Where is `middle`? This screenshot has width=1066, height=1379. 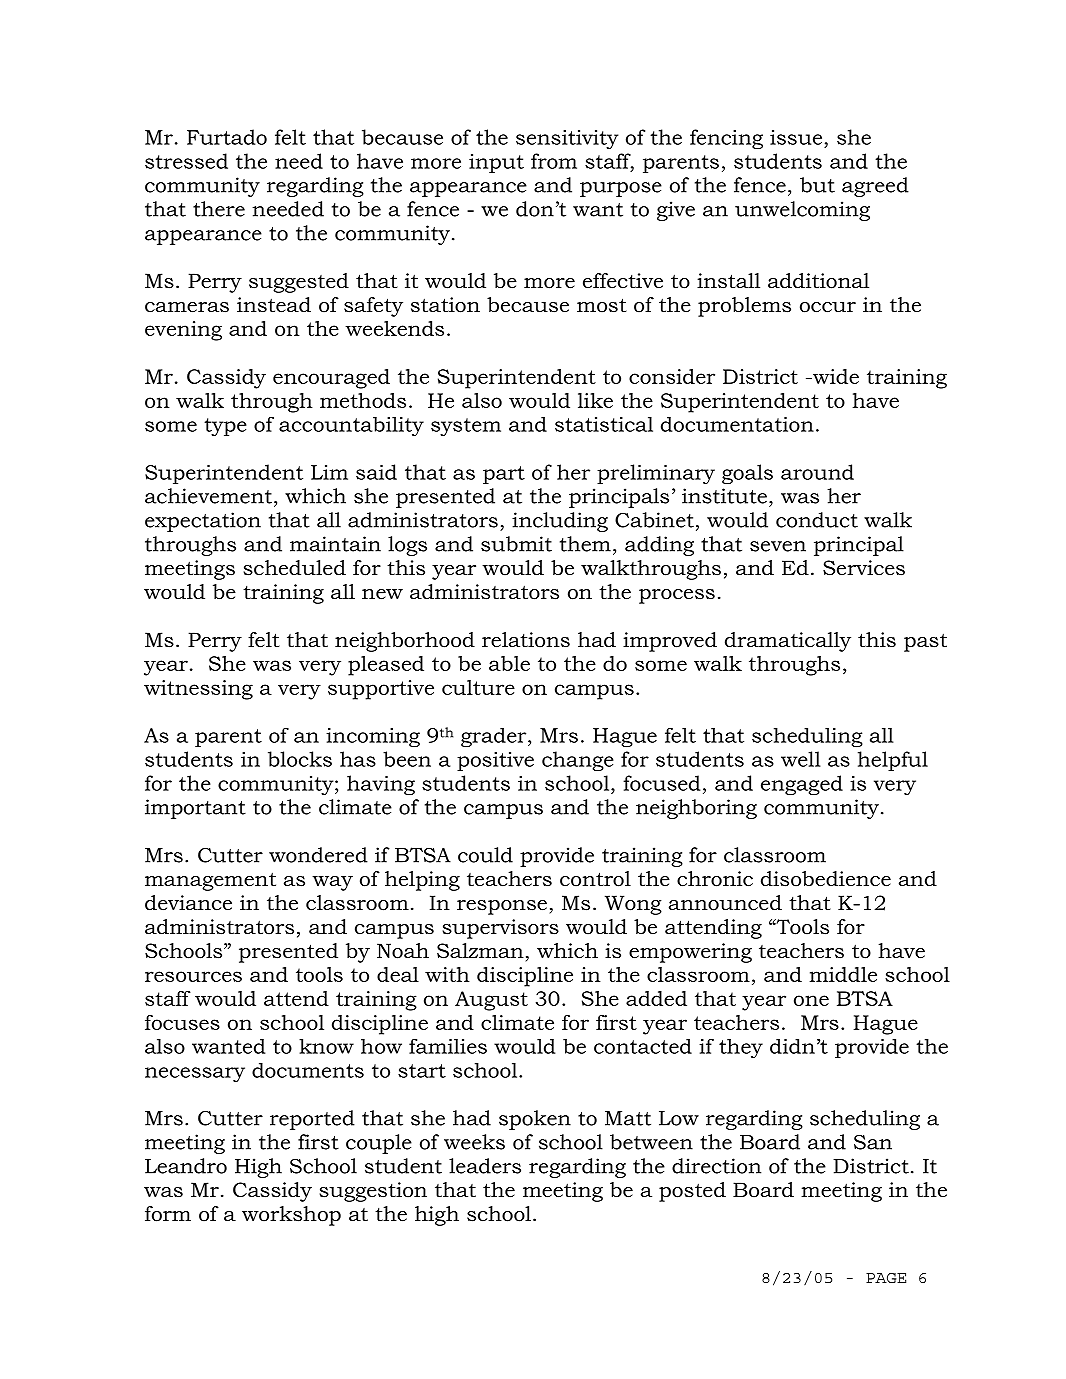
middle is located at coordinates (843, 974).
